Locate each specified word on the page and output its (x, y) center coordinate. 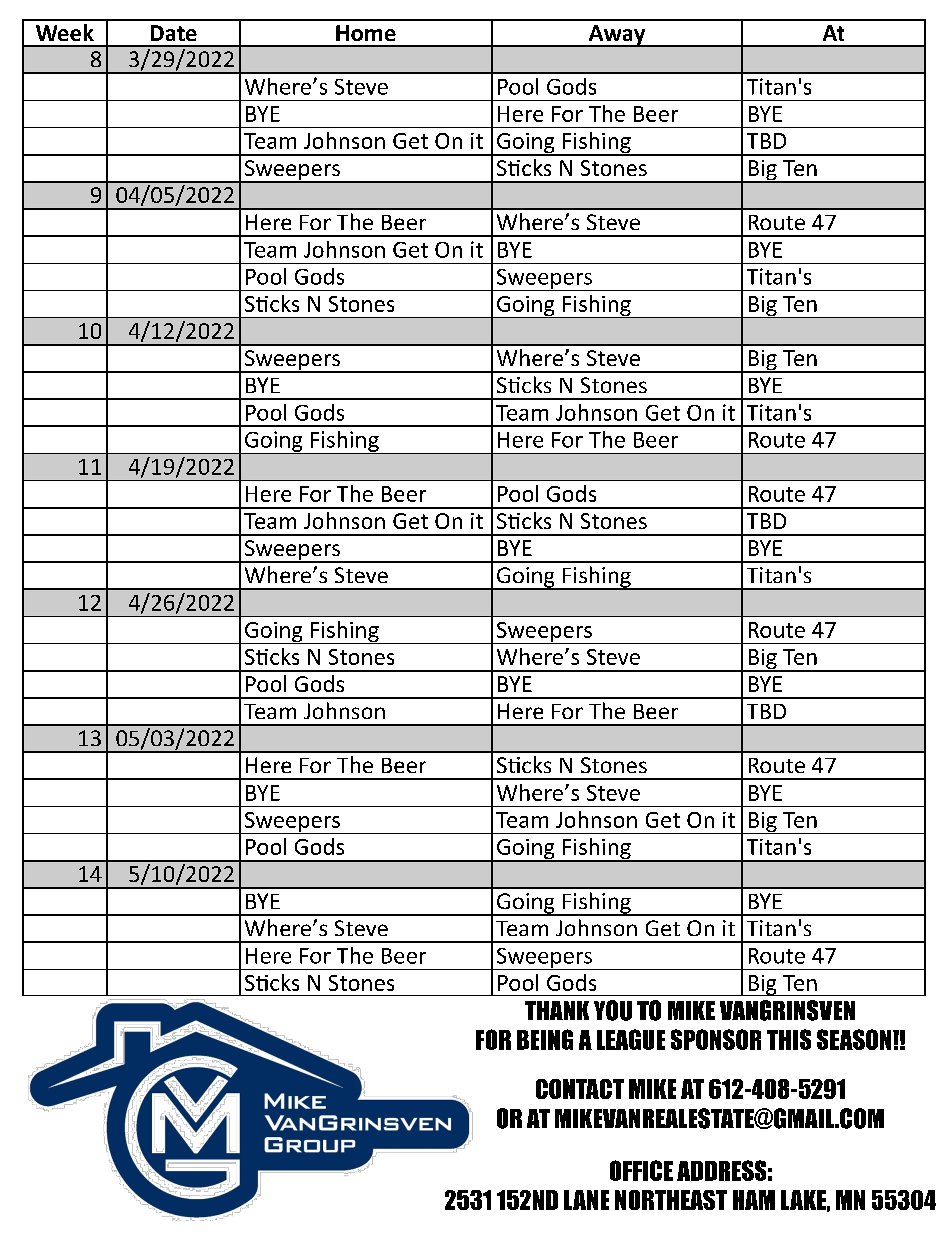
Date (174, 33)
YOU (613, 1010)
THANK (557, 1010)
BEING (545, 1039)
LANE (586, 1200)
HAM (754, 1200)
